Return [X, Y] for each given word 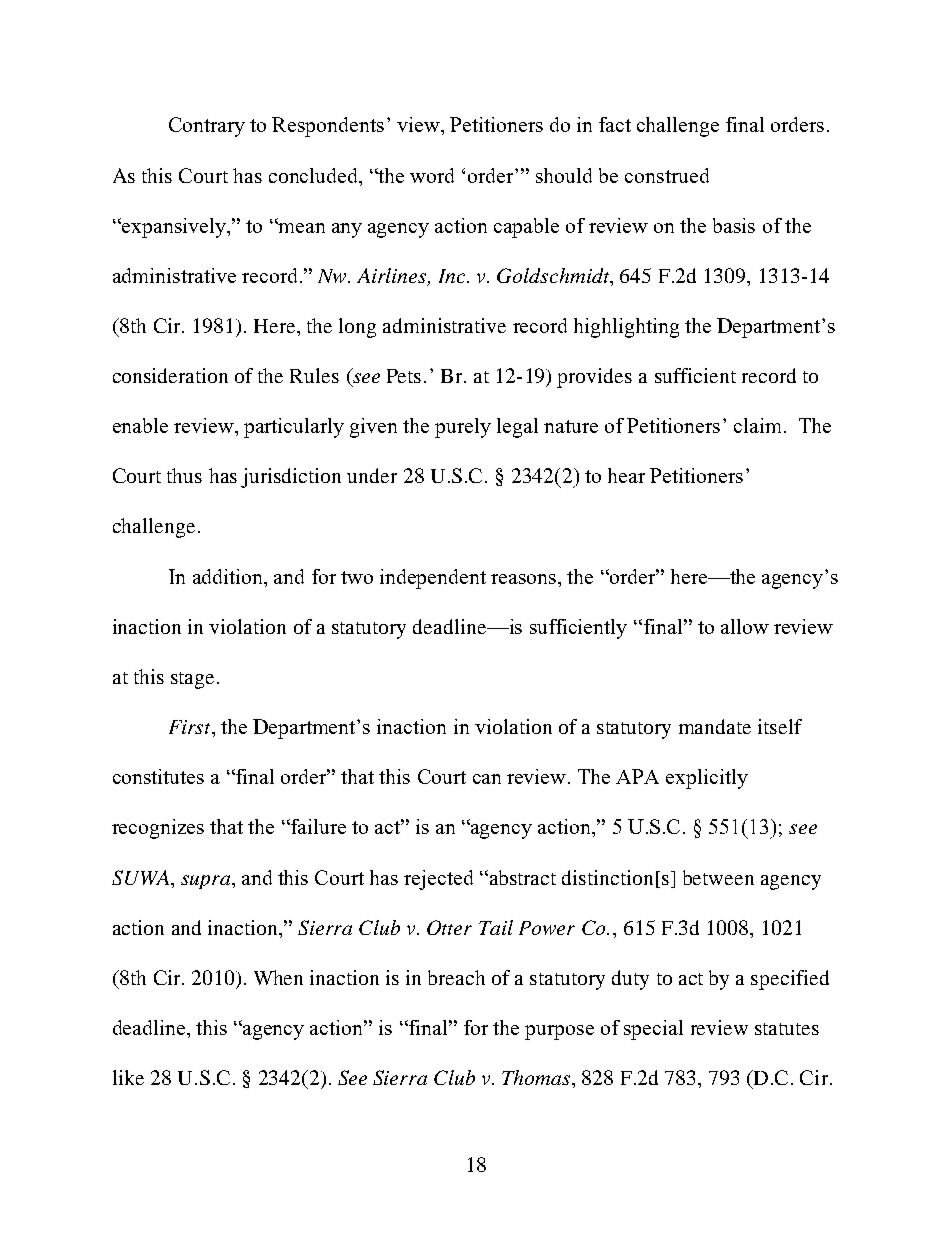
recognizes [158, 829]
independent [433, 579]
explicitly [707, 779]
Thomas [536, 1077]
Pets [404, 376]
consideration [170, 375]
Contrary [207, 127]
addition [229, 576]
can [487, 779]
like [128, 1077]
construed [667, 175]
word [432, 175]
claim [759, 425]
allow [745, 626]
